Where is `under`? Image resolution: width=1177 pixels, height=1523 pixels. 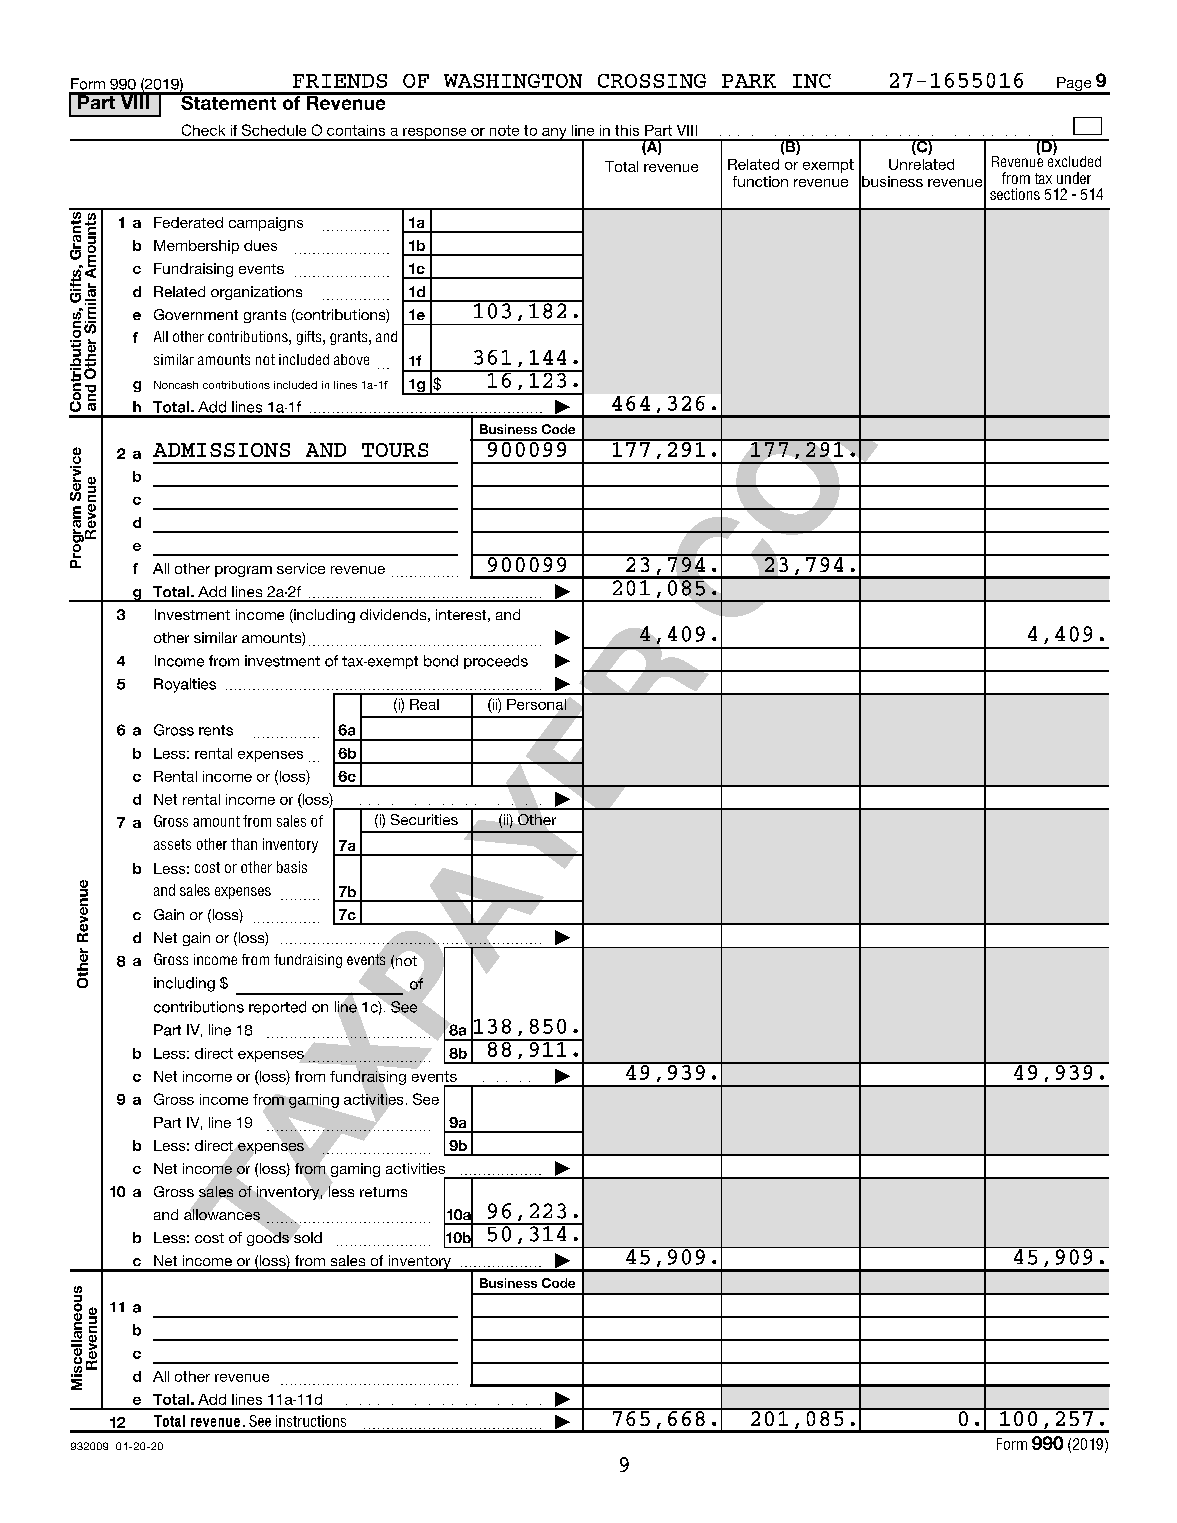
under is located at coordinates (1074, 178).
